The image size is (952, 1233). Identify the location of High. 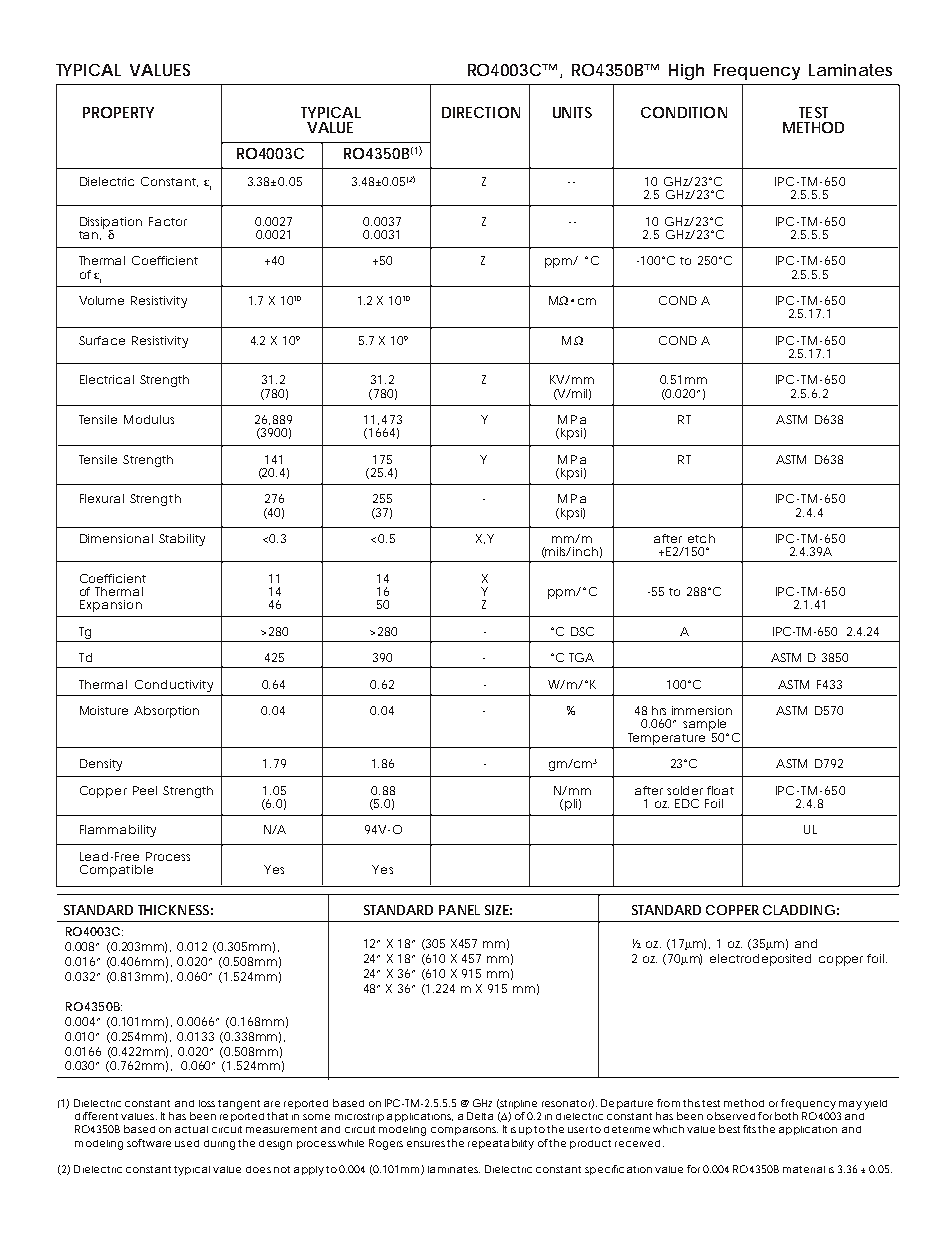
(686, 72).
